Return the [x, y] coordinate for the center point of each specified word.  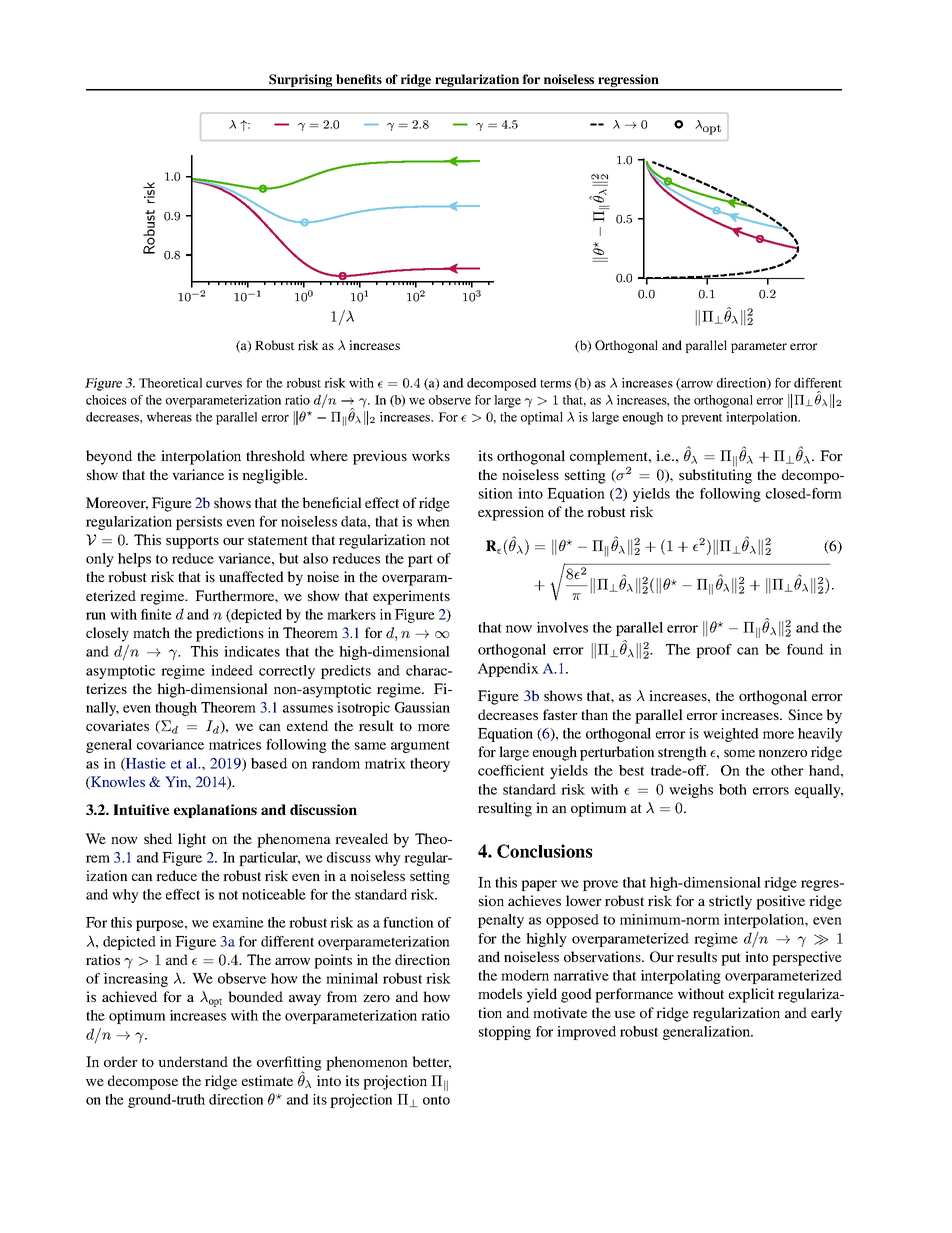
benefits [359, 79]
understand [193, 1061]
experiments [411, 597]
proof [714, 651]
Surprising [301, 82]
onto [436, 1100]
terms [555, 384]
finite [156, 614]
